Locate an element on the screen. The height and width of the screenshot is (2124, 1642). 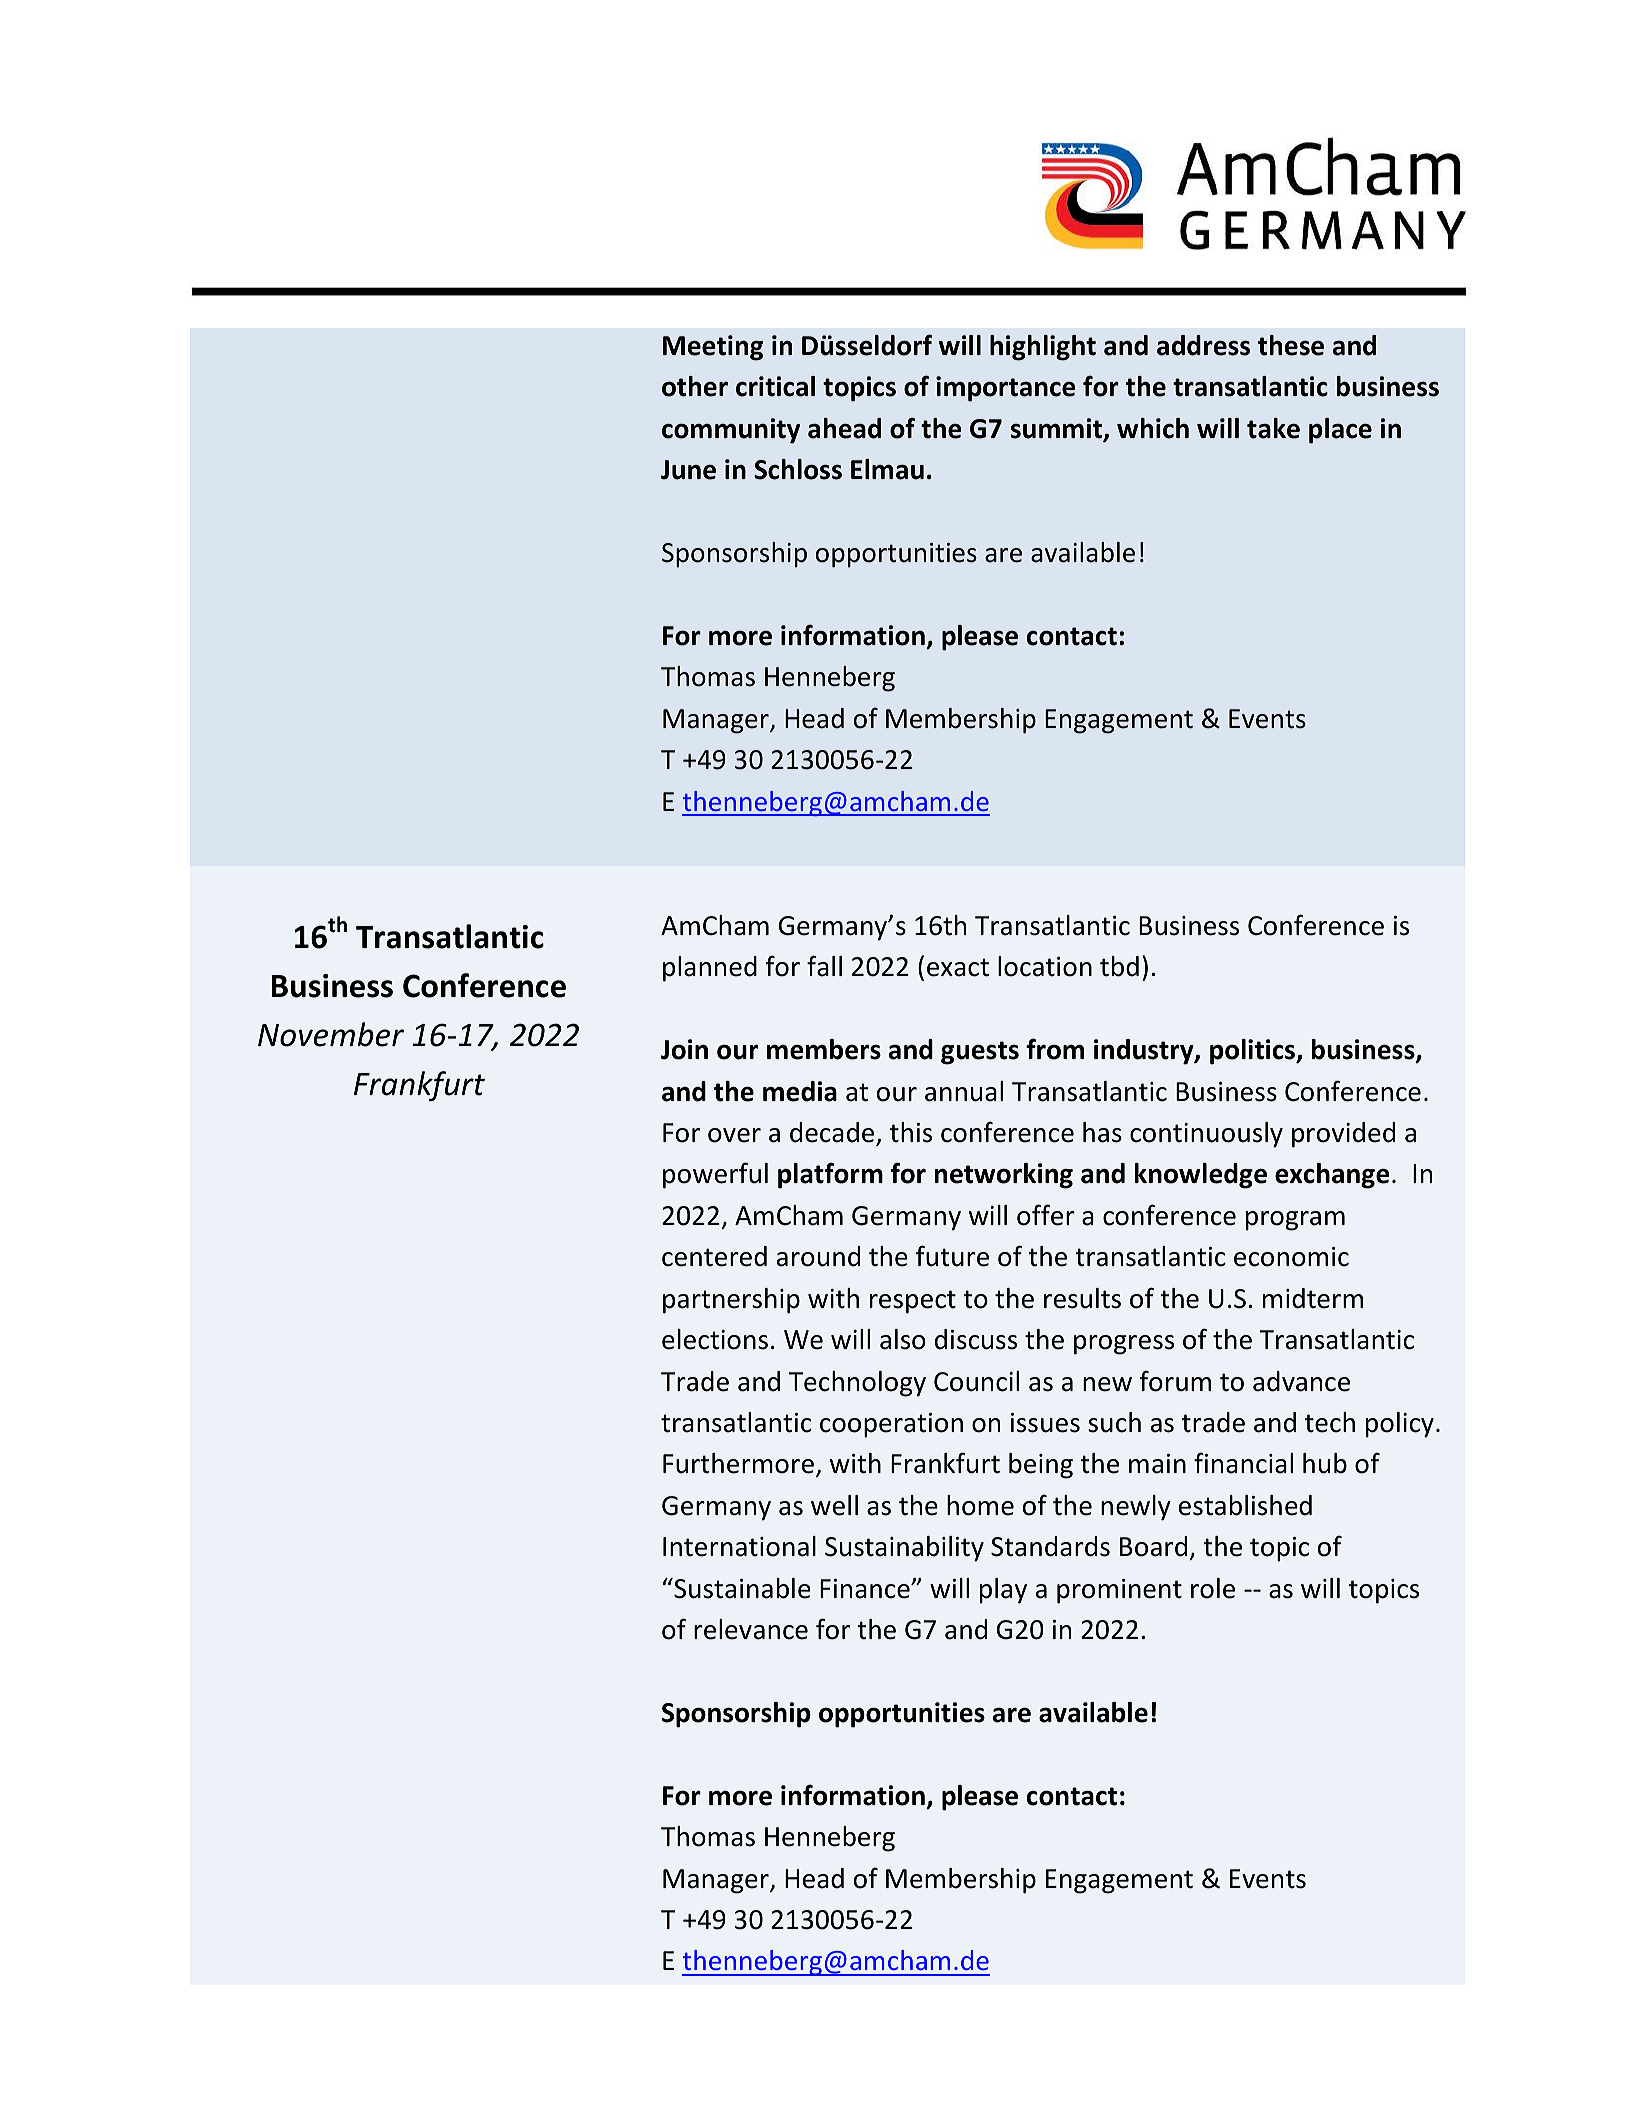
take is located at coordinates (1273, 428).
